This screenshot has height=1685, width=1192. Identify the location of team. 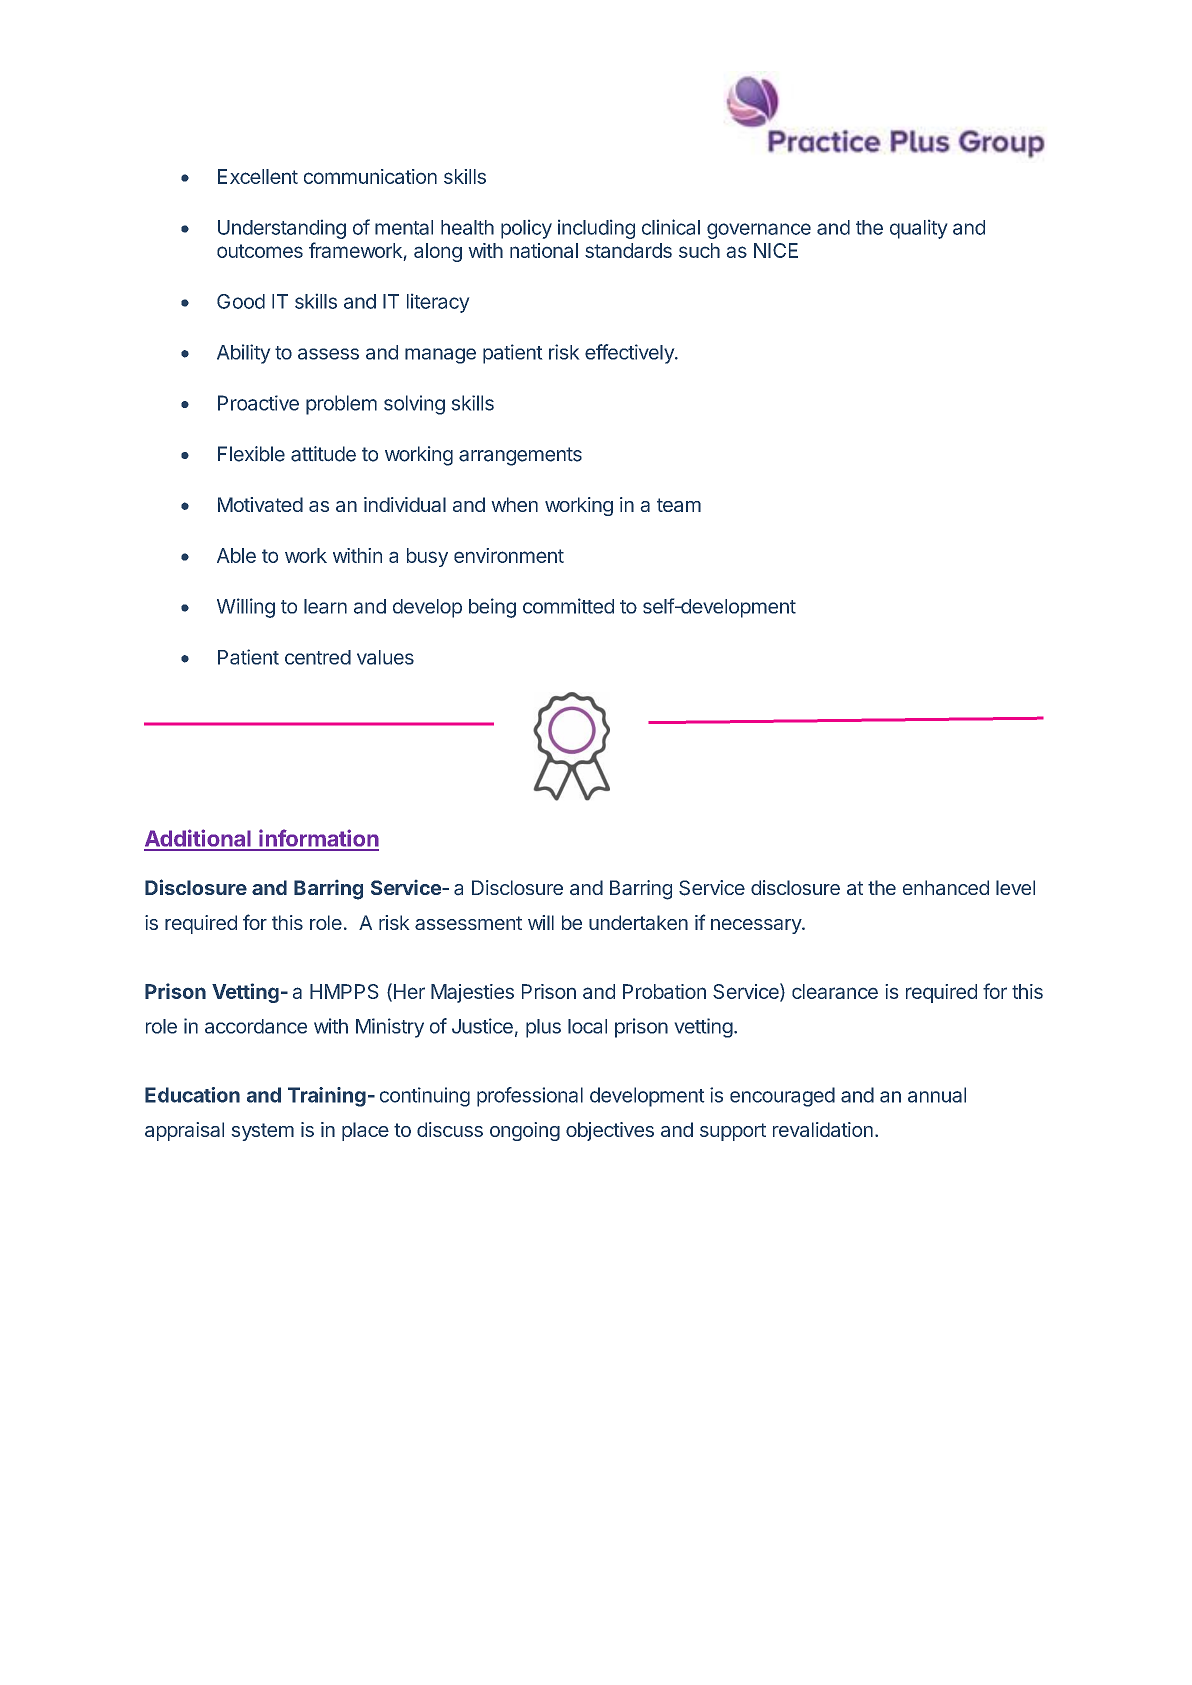
(679, 505).
